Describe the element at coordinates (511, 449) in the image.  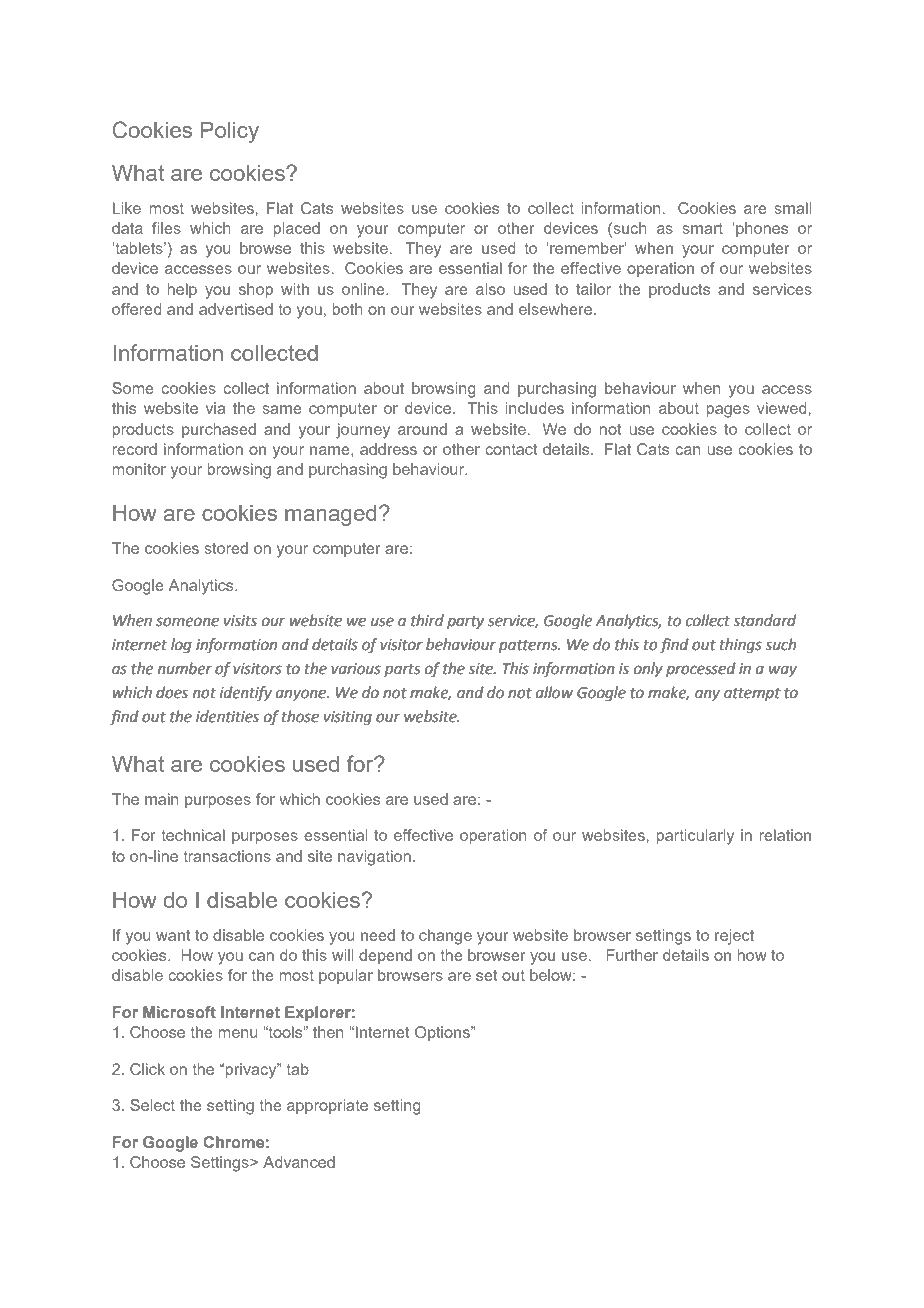
I see `contact` at that location.
